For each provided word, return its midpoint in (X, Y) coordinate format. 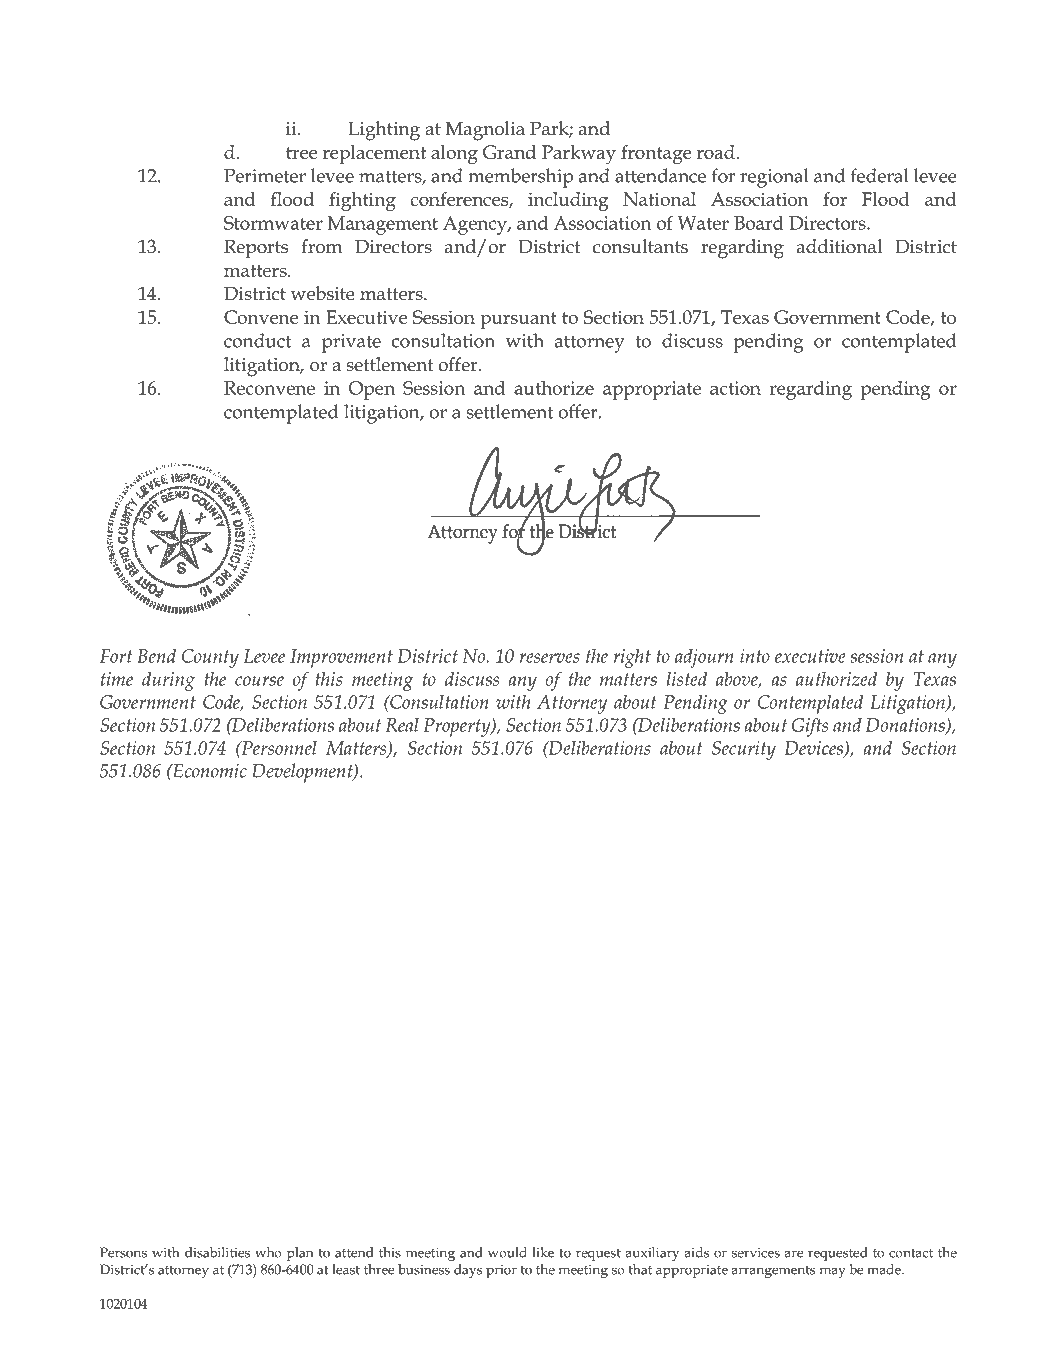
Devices (815, 749)
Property (458, 727)
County (210, 658)
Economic (209, 770)
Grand (509, 152)
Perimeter (265, 176)
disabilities (217, 1252)
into (755, 656)
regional (774, 178)
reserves (549, 658)
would (507, 1252)
